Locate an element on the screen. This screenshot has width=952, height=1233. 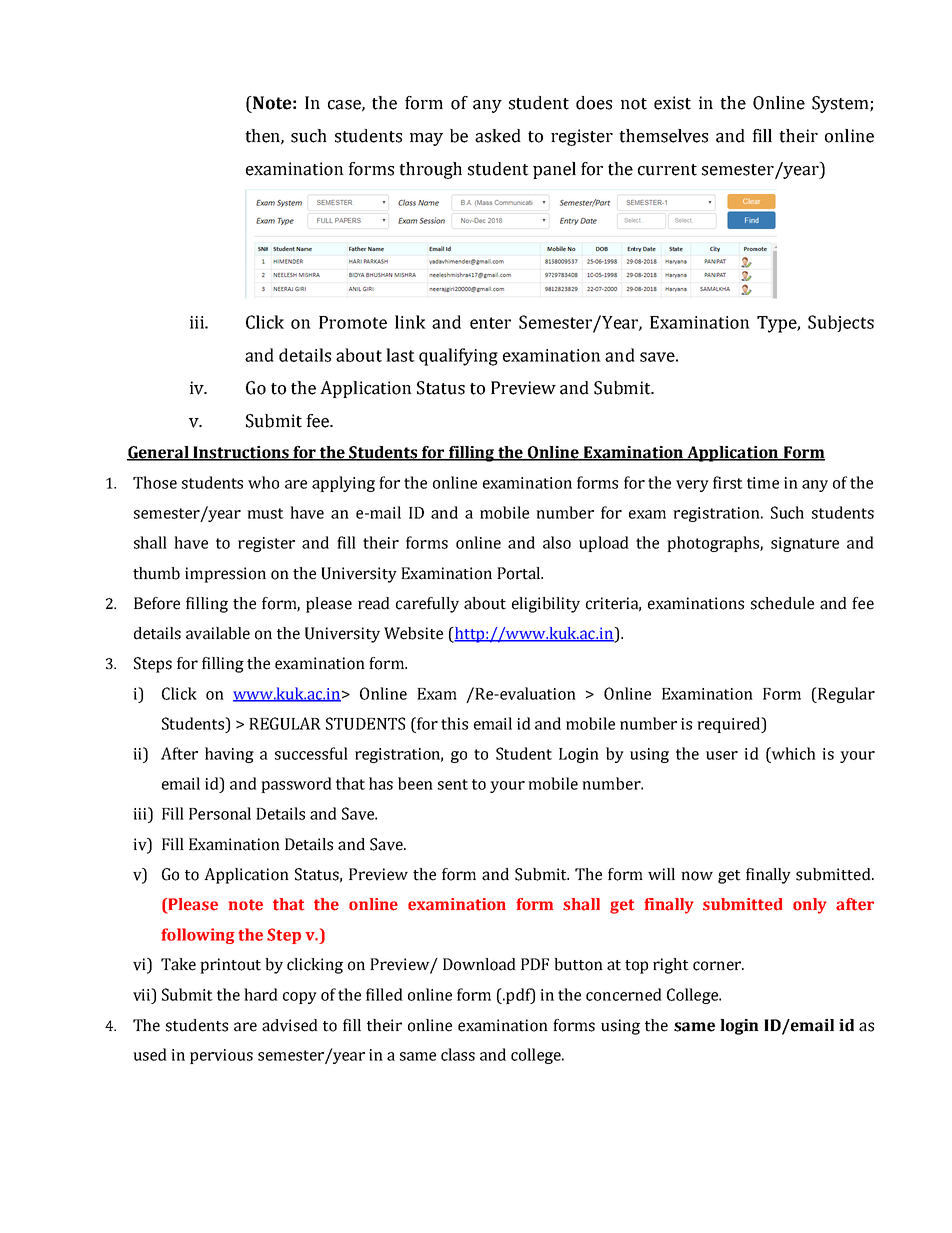
pervious is located at coordinates (221, 1056).
